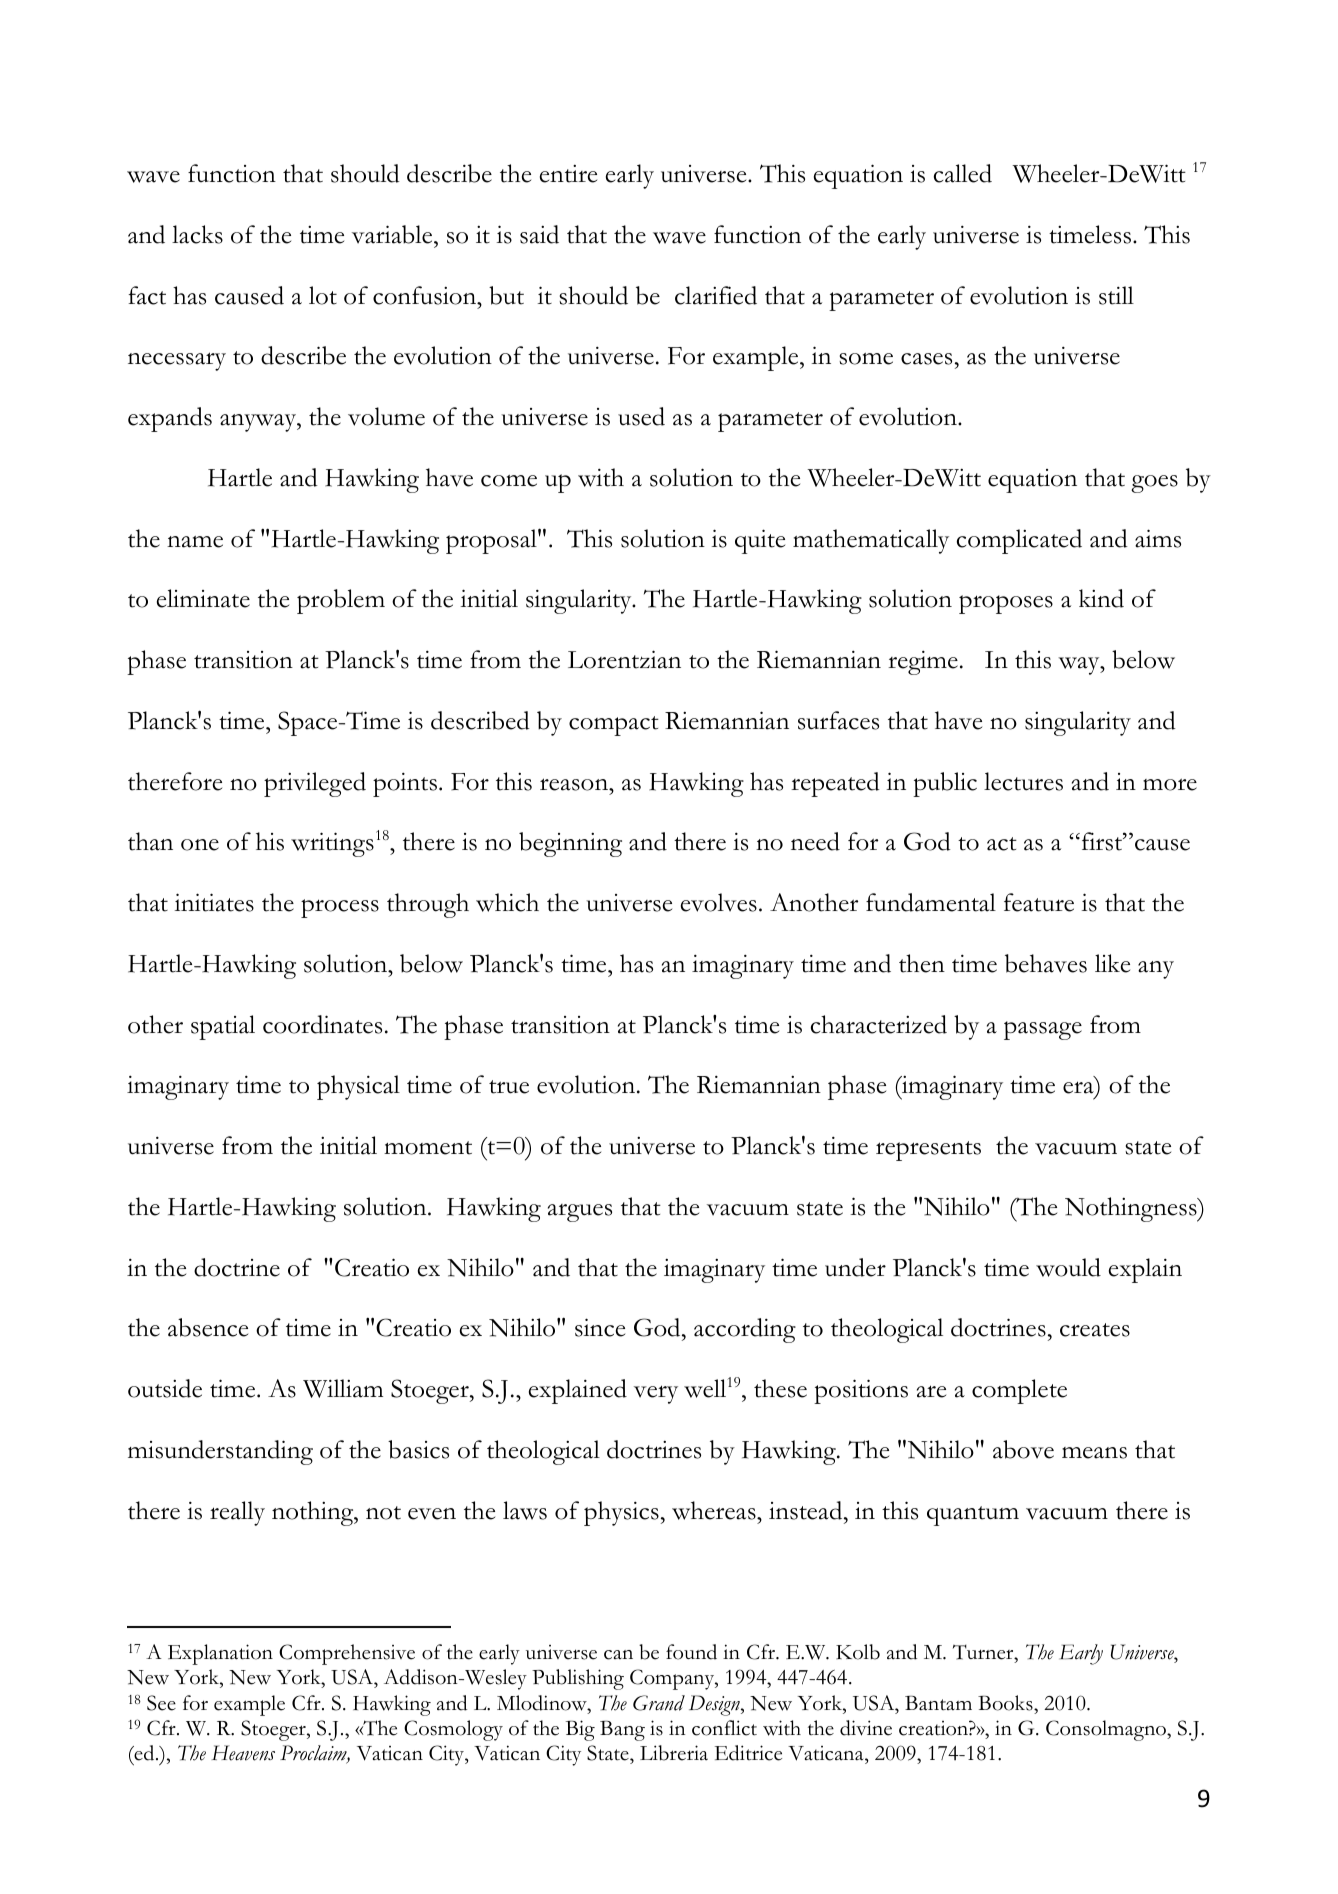 The image size is (1338, 1894). I want to click on proposes, so click(1006, 604).
